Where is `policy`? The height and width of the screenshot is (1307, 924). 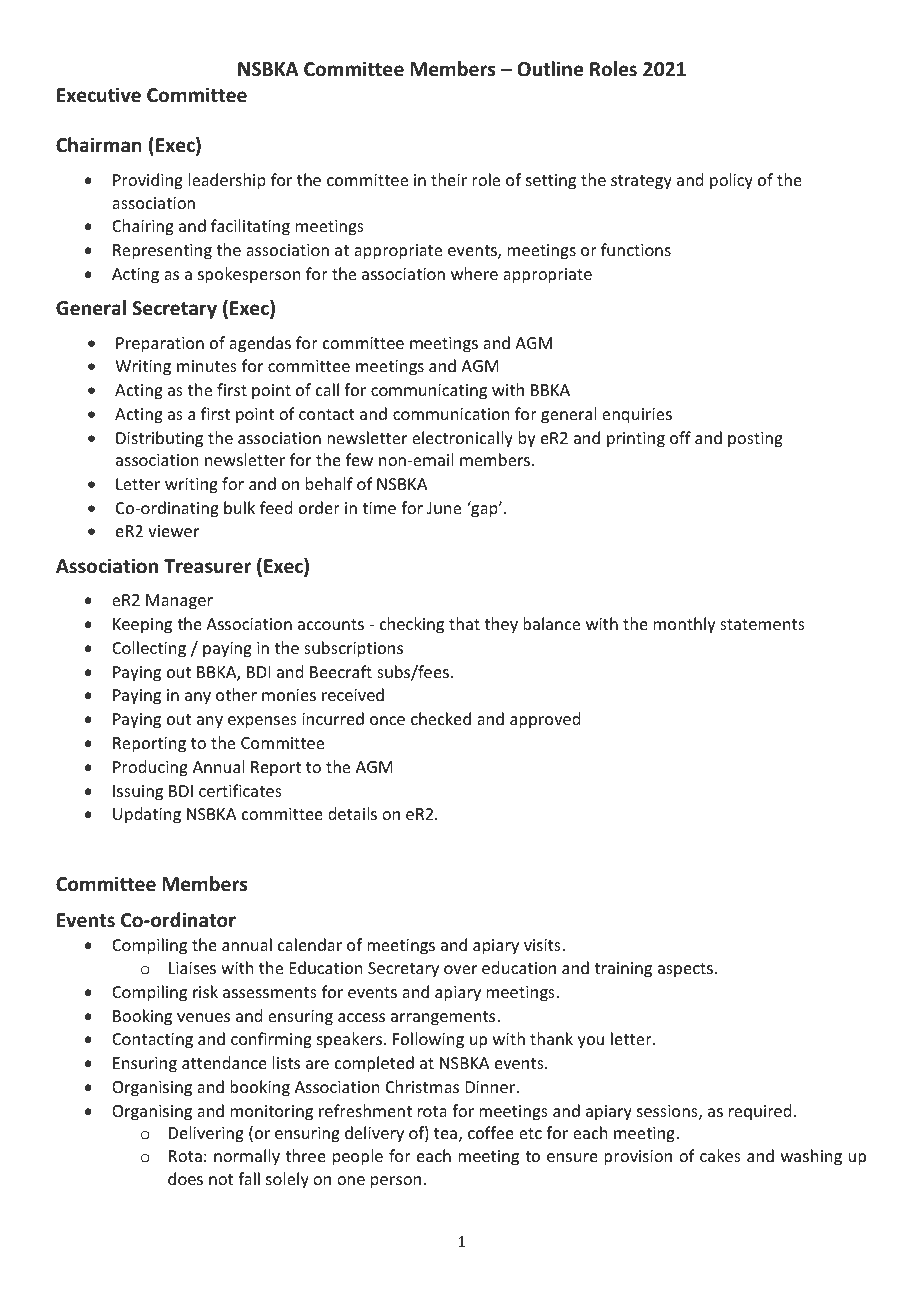 policy is located at coordinates (731, 181).
